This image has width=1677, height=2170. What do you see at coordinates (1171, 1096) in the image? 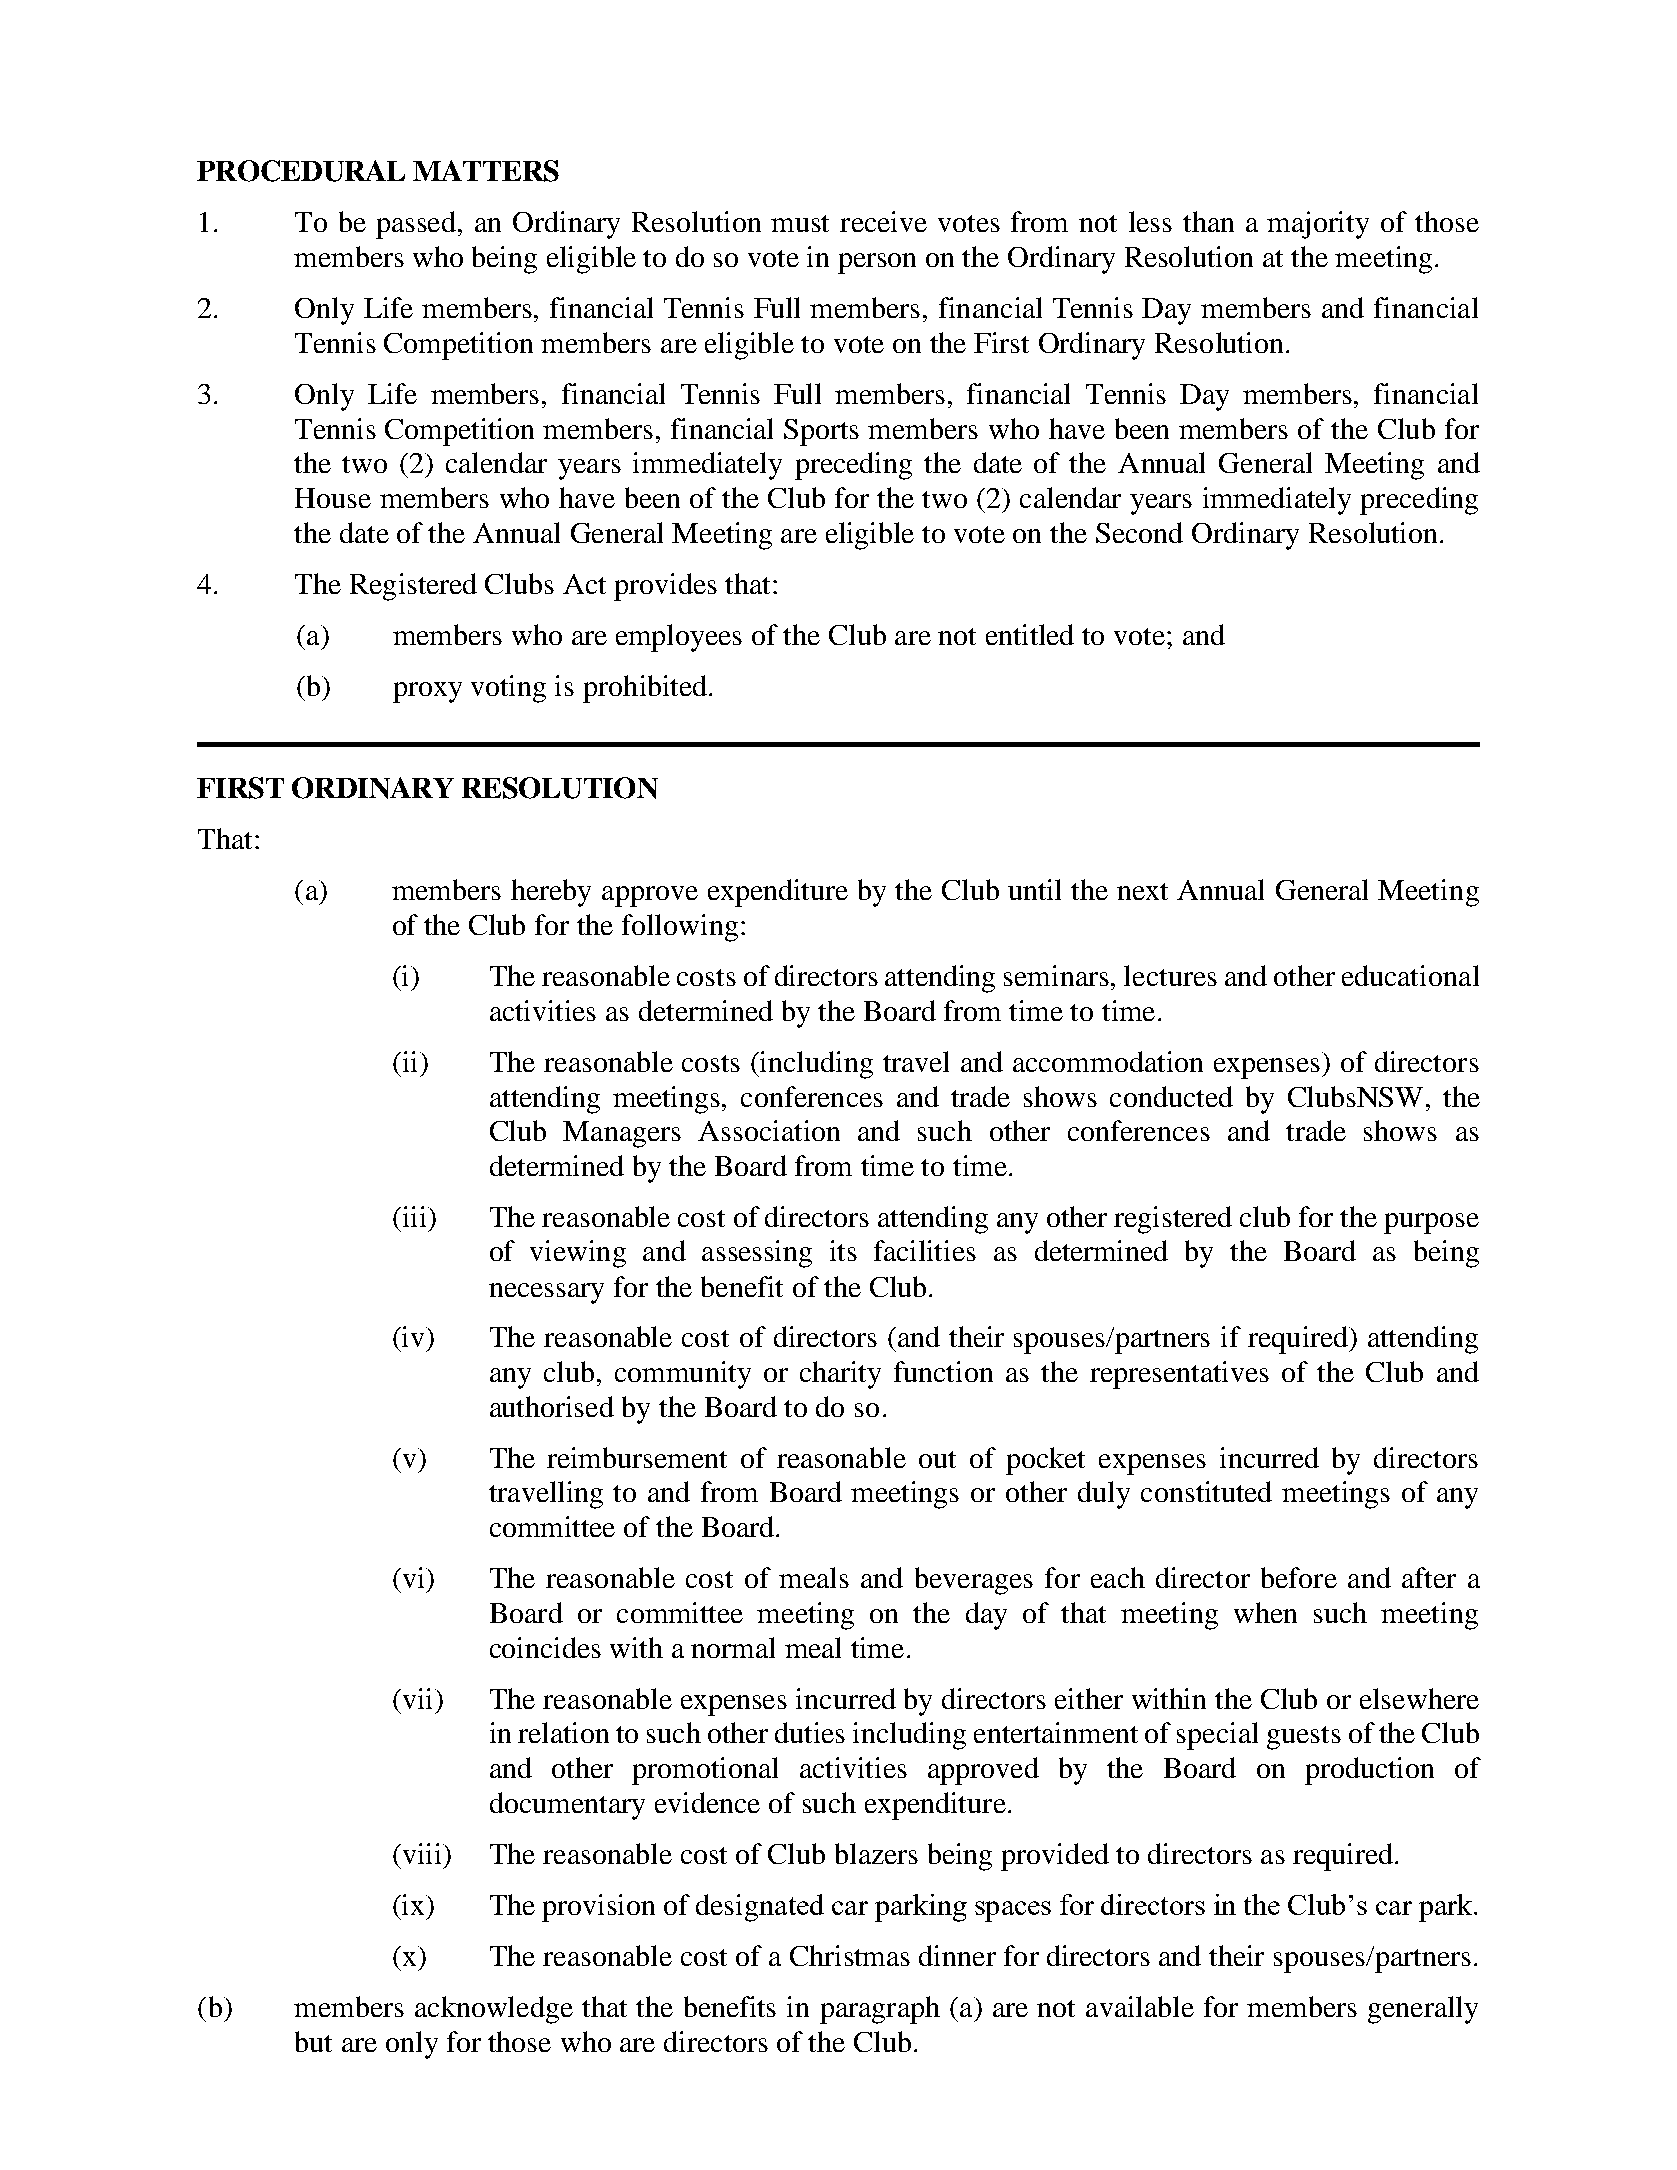
I see `conducted` at bounding box center [1171, 1096].
